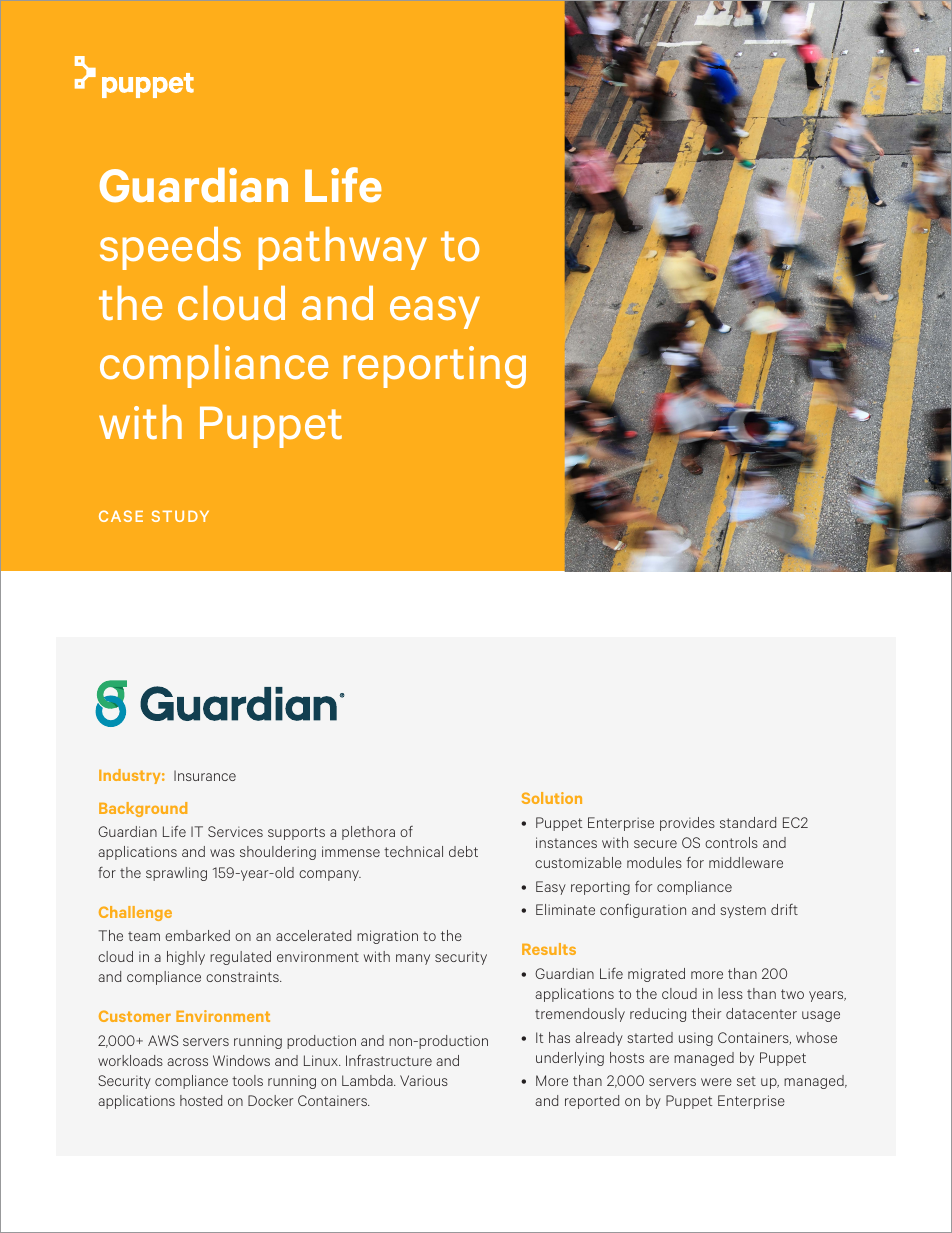 The height and width of the page is (1233, 952). What do you see at coordinates (343, 248) in the page?
I see `pathway` at bounding box center [343, 248].
